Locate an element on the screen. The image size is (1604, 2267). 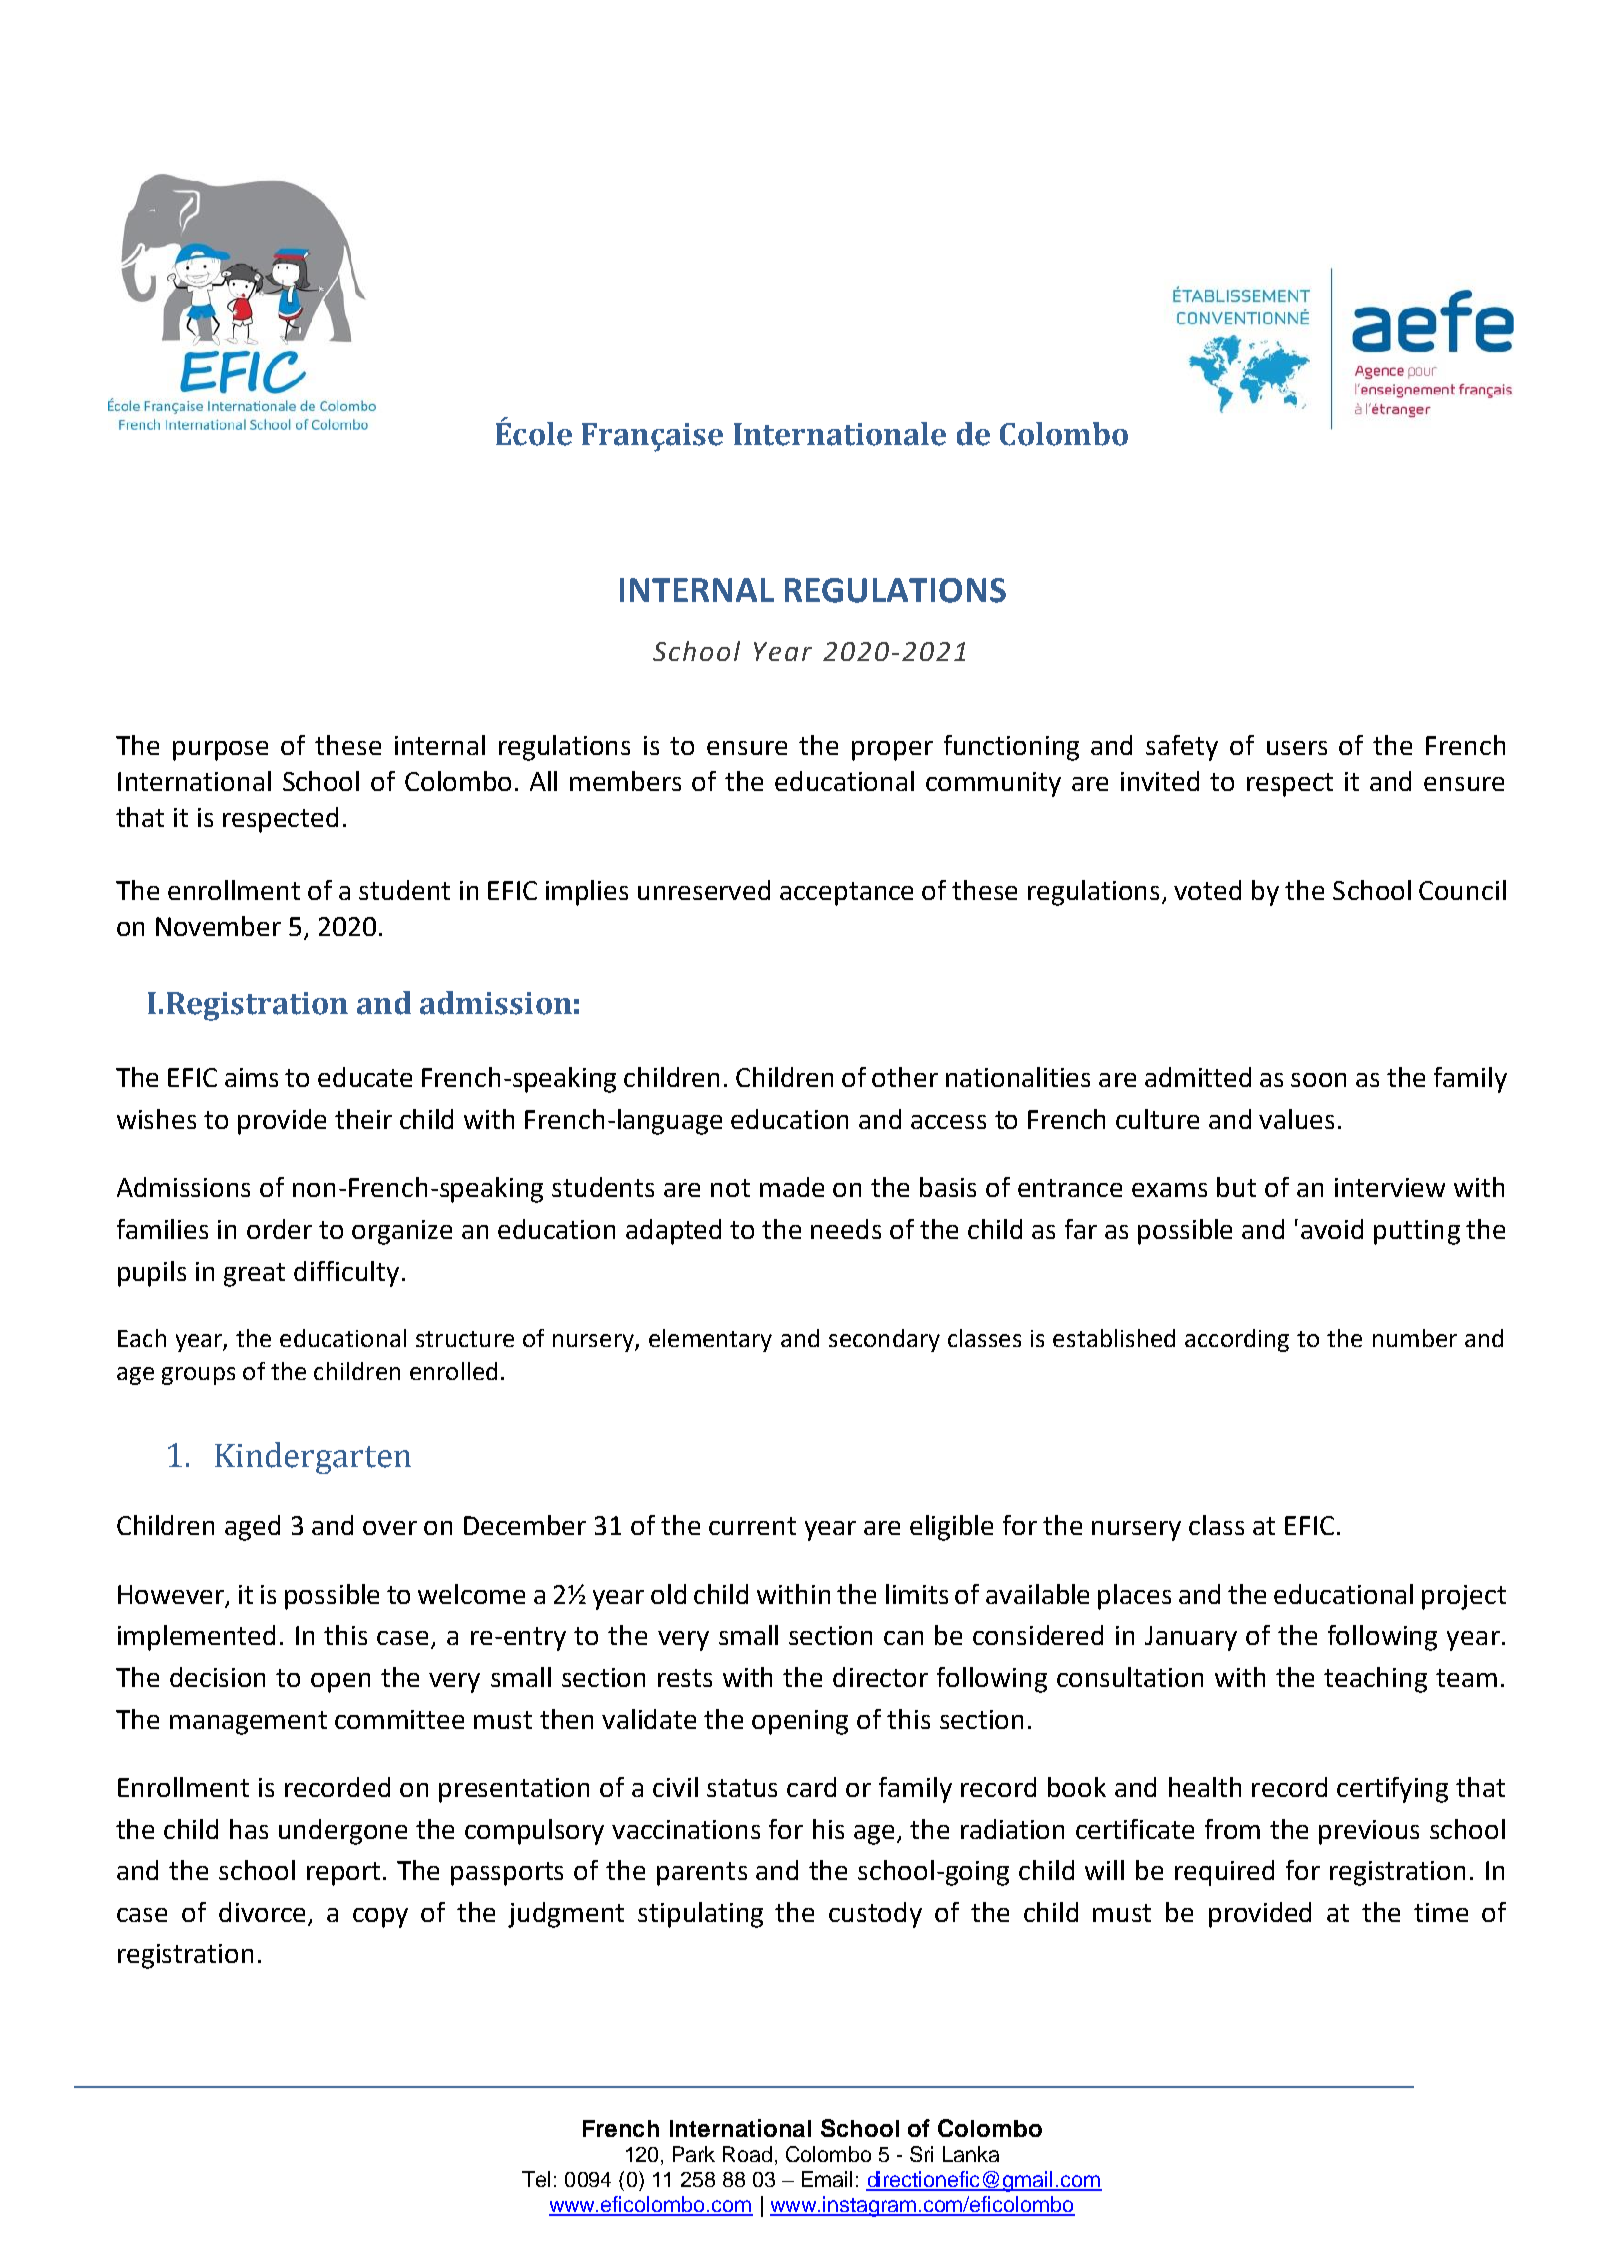
according is located at coordinates (1237, 1340).
